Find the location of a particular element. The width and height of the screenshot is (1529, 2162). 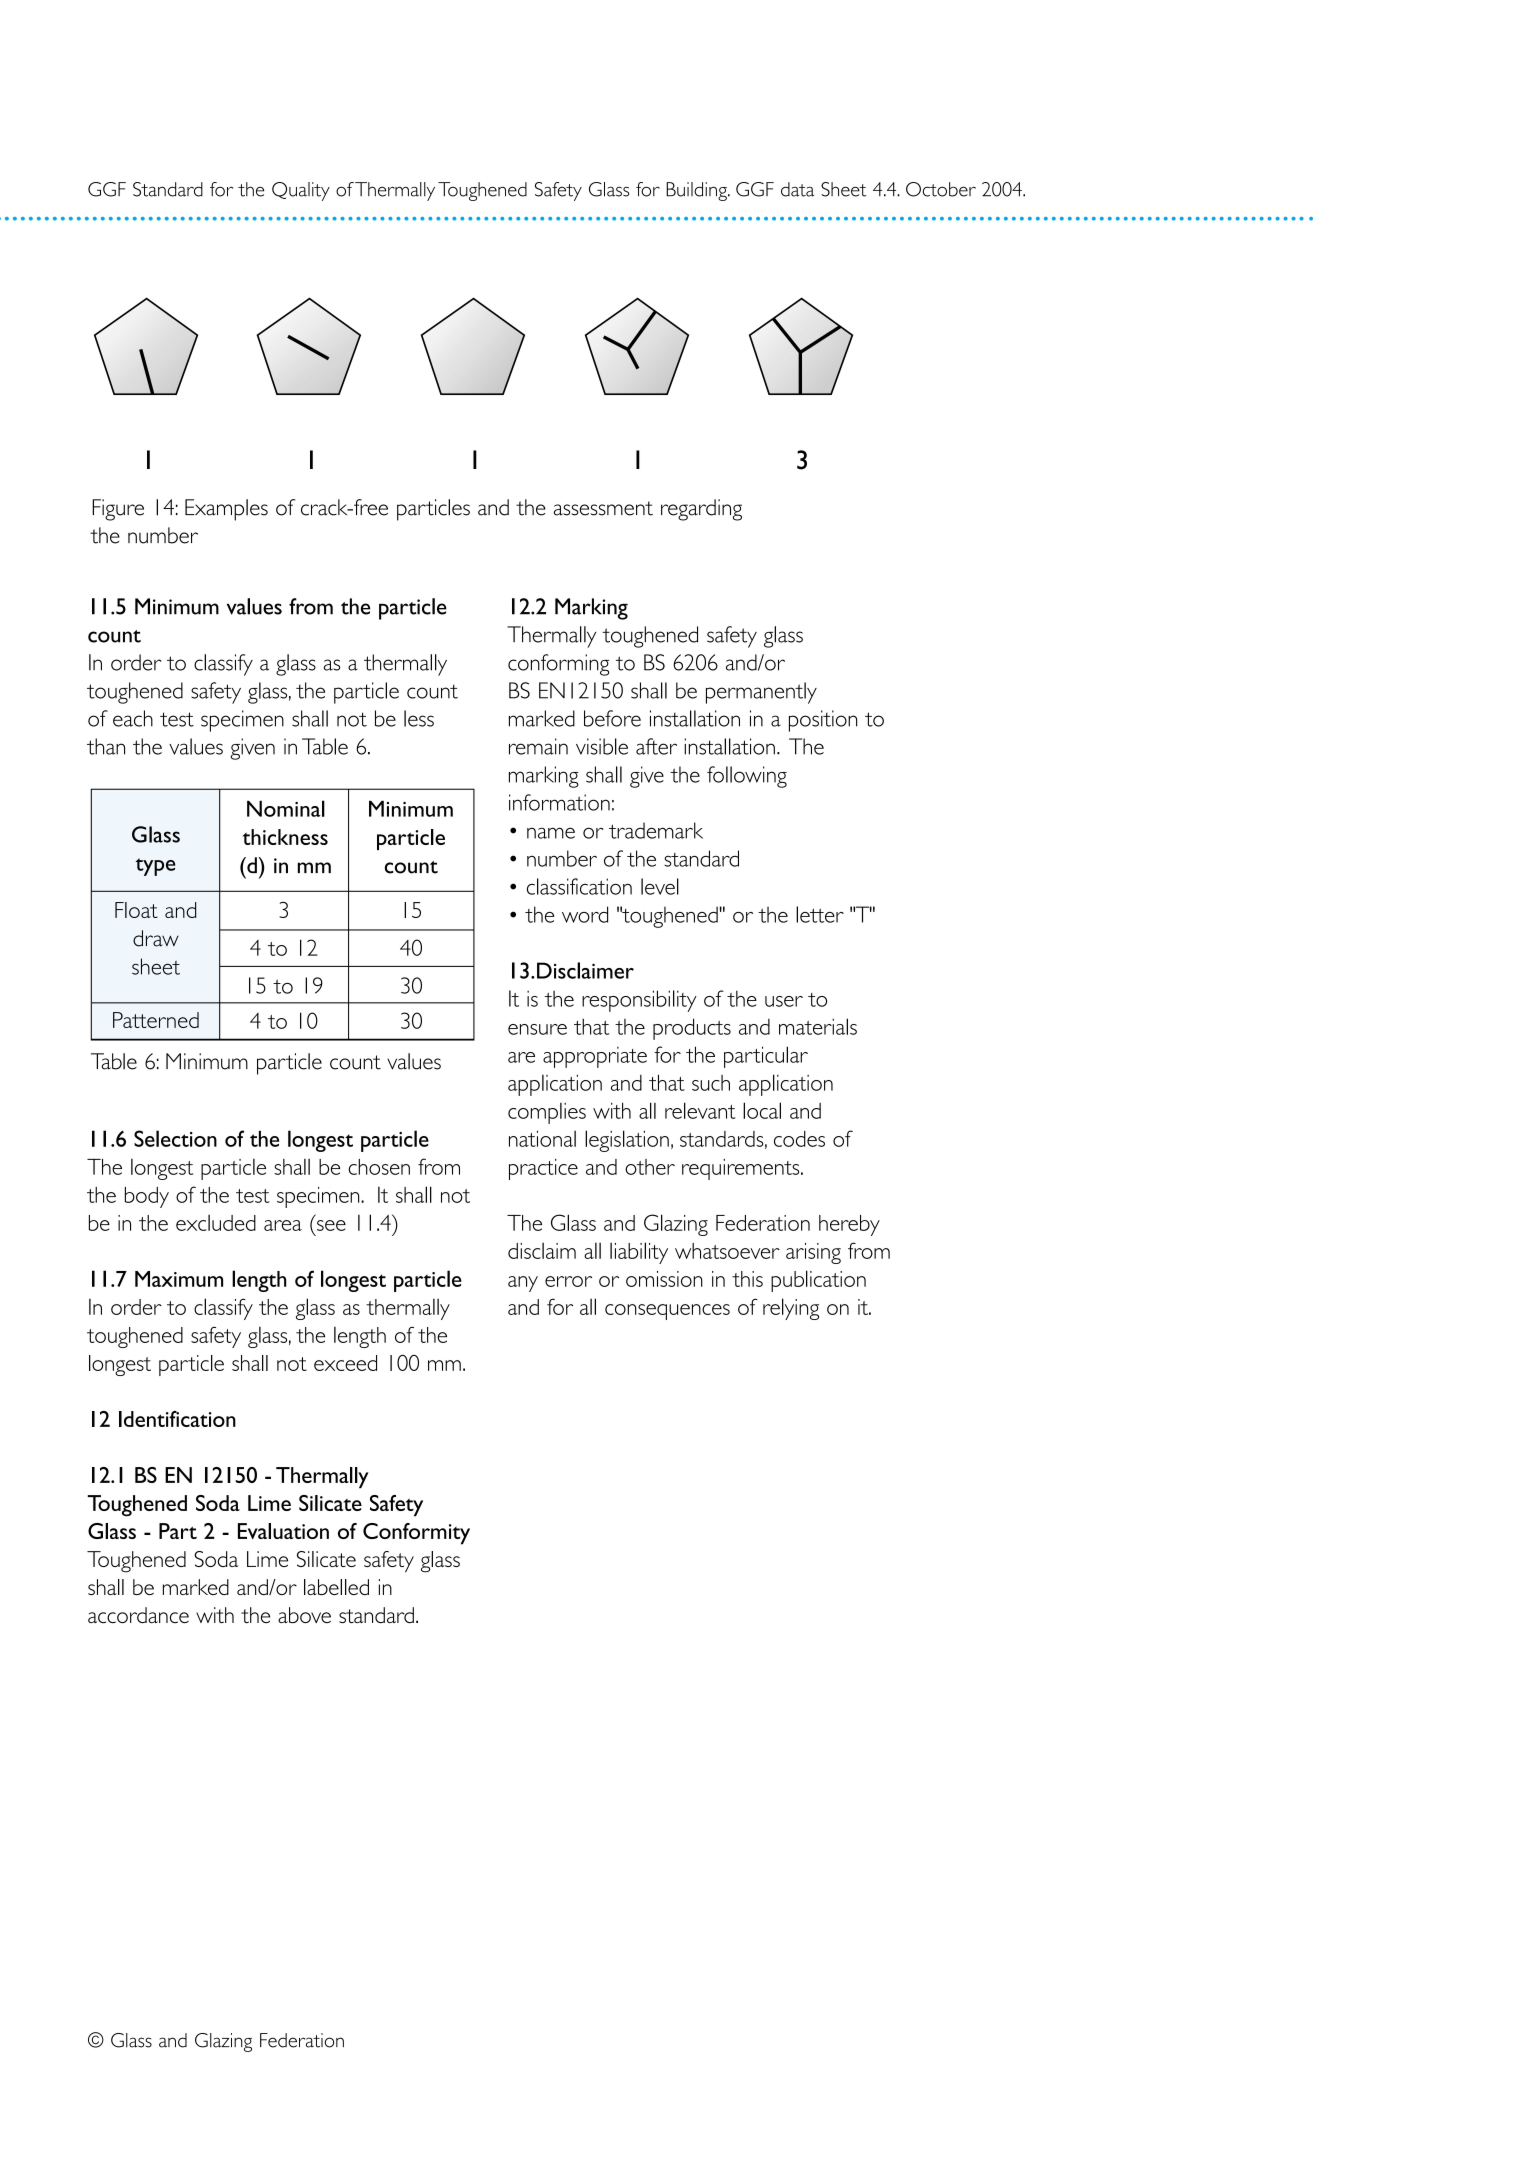

relying is located at coordinates (791, 1309).
